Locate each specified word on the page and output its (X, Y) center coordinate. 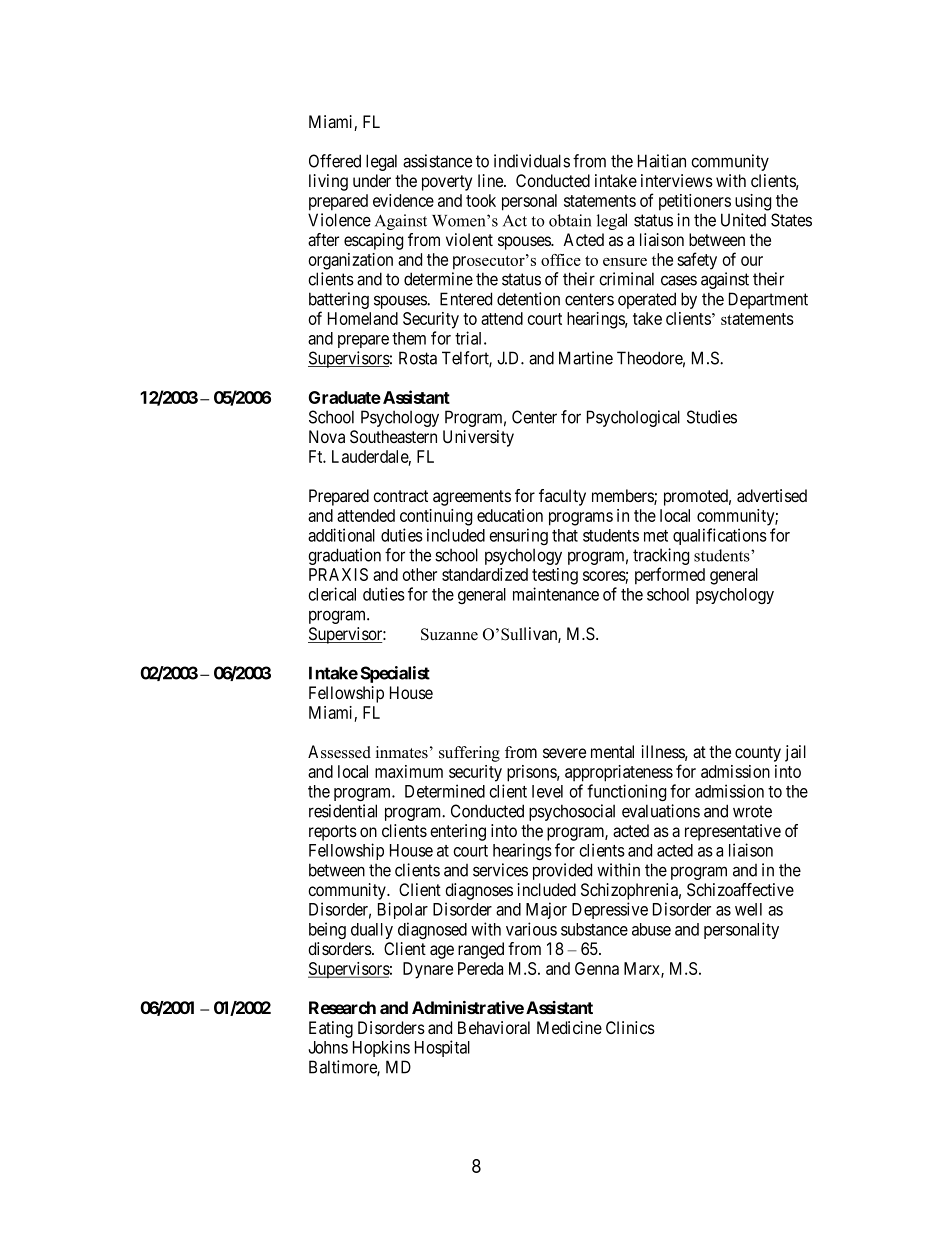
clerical (332, 594)
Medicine (569, 1027)
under (372, 180)
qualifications (720, 536)
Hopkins (381, 1048)
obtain (570, 220)
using (753, 202)
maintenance (556, 594)
